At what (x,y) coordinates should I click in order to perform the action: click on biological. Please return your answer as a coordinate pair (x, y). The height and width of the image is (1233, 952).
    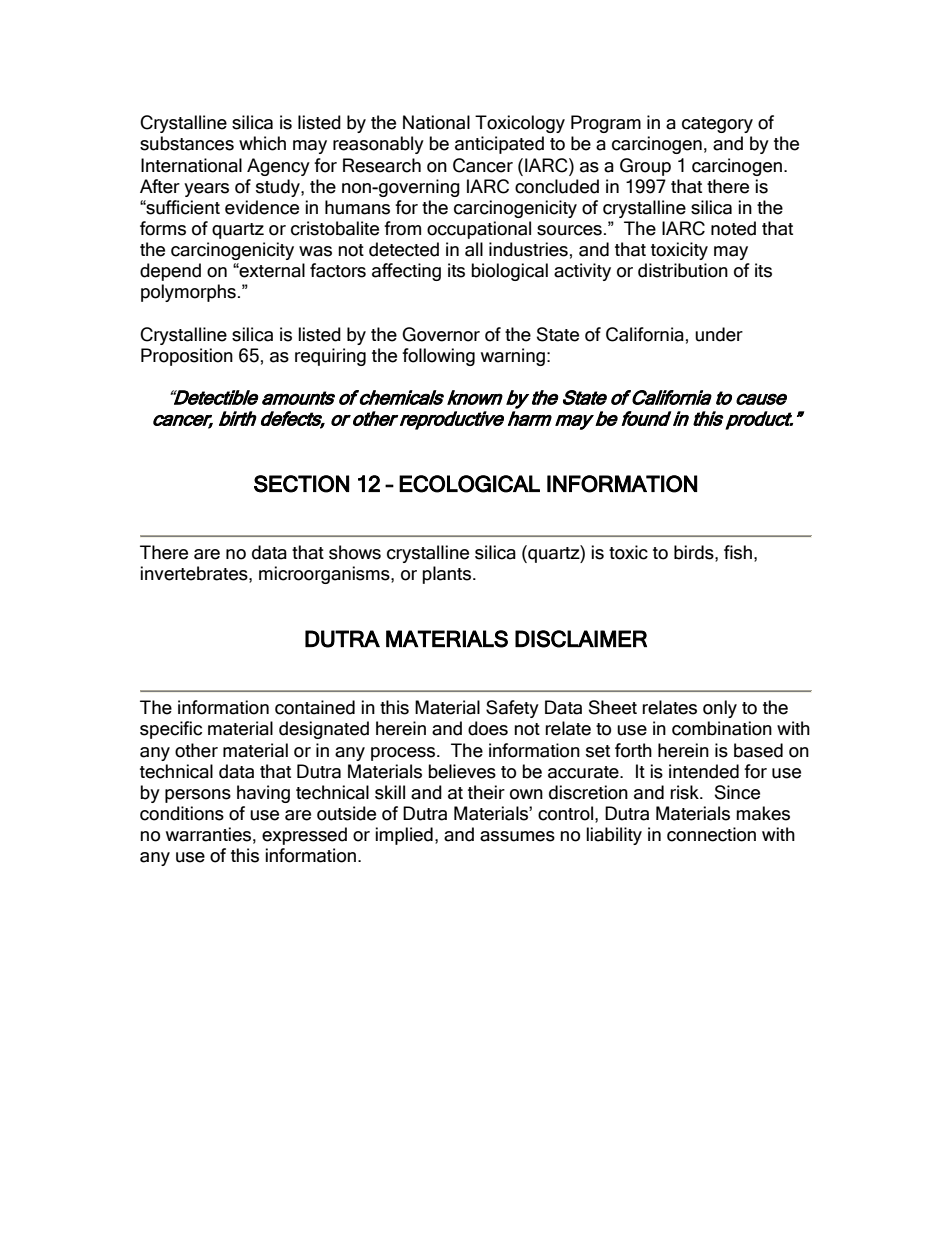
    Looking at the image, I should click on (509, 272).
